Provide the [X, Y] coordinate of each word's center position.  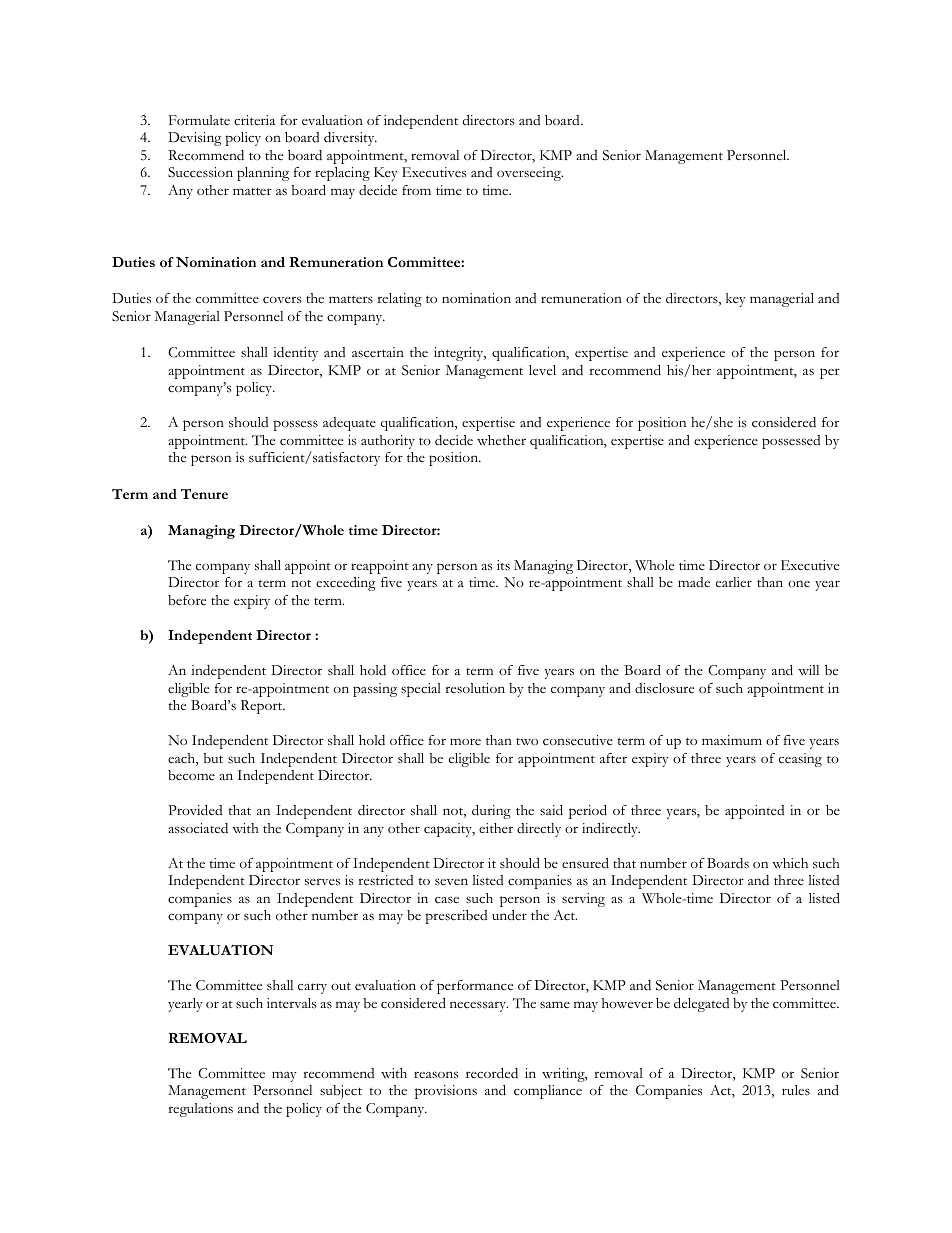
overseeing [530, 174]
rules [796, 1090]
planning [263, 174]
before [187, 600]
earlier [734, 582]
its [503, 565]
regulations [200, 1110]
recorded [492, 1073]
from [416, 190]
